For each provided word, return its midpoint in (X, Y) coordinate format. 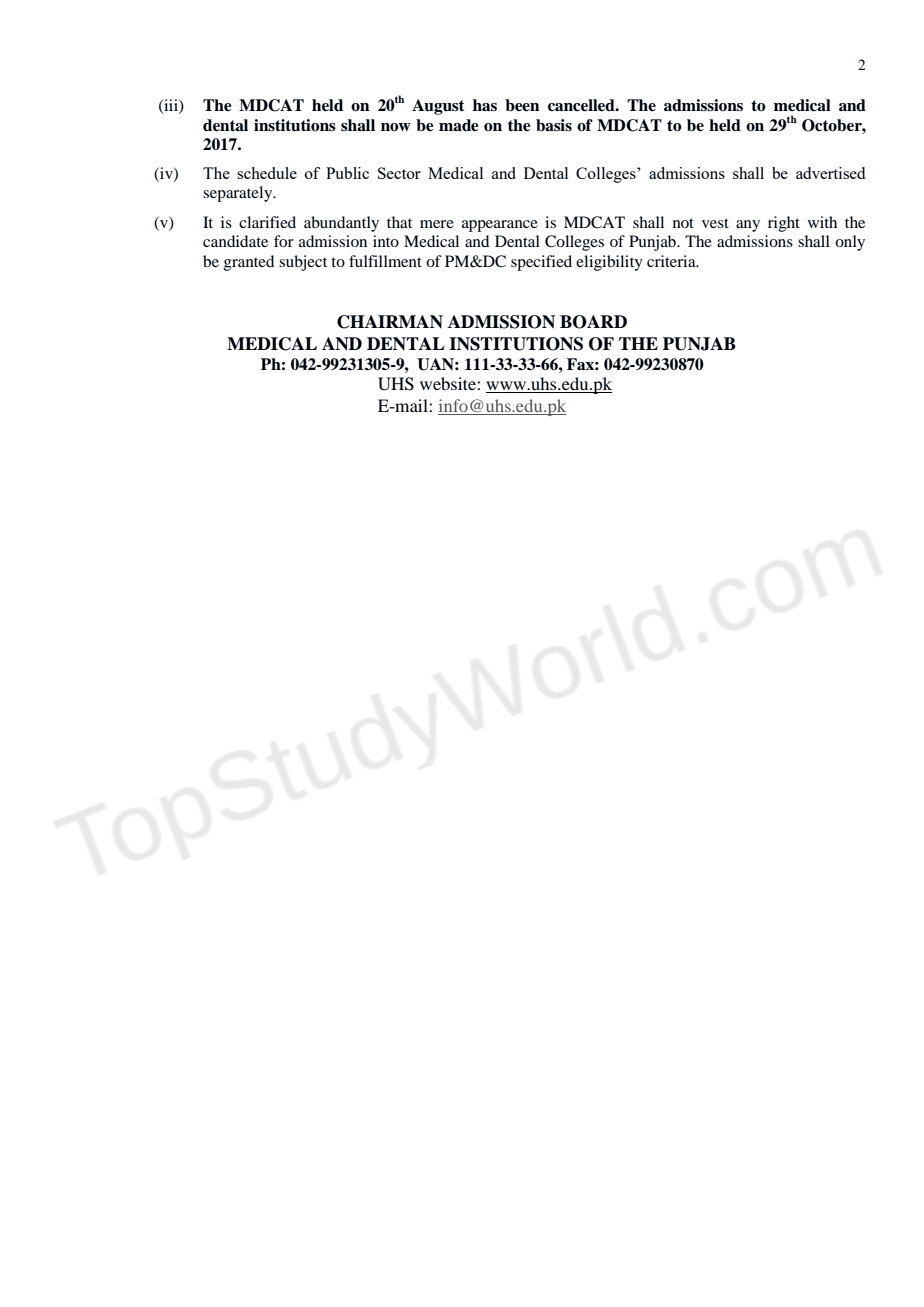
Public (347, 173)
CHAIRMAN (390, 322)
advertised (830, 173)
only (850, 243)
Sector (399, 173)
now (396, 127)
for (284, 241)
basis (554, 125)
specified (541, 263)
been (522, 105)
